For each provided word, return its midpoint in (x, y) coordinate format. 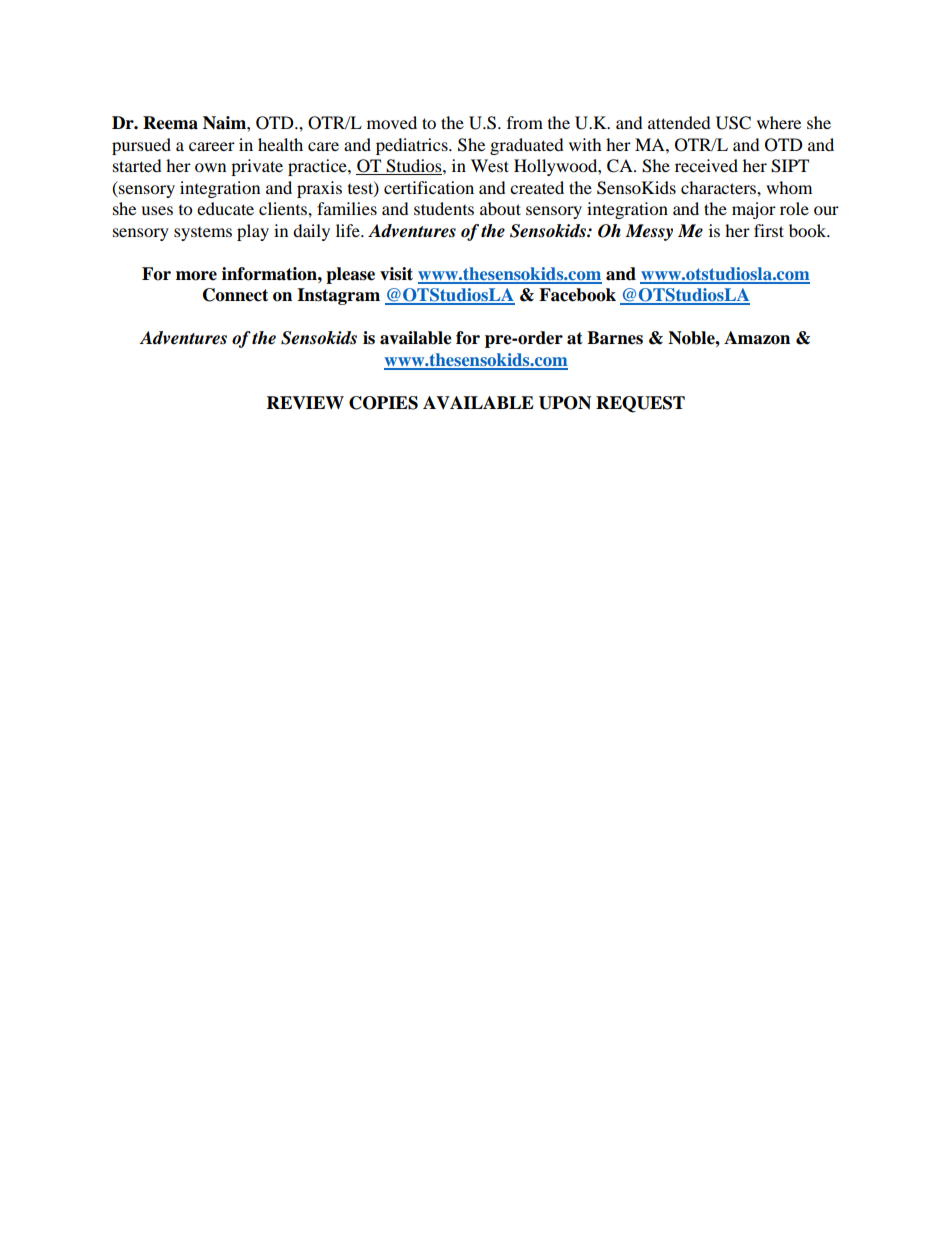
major (754, 210)
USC (733, 123)
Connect (235, 295)
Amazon (757, 338)
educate (225, 208)
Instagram (338, 296)
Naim (225, 123)
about (500, 208)
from (525, 122)
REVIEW (305, 402)
